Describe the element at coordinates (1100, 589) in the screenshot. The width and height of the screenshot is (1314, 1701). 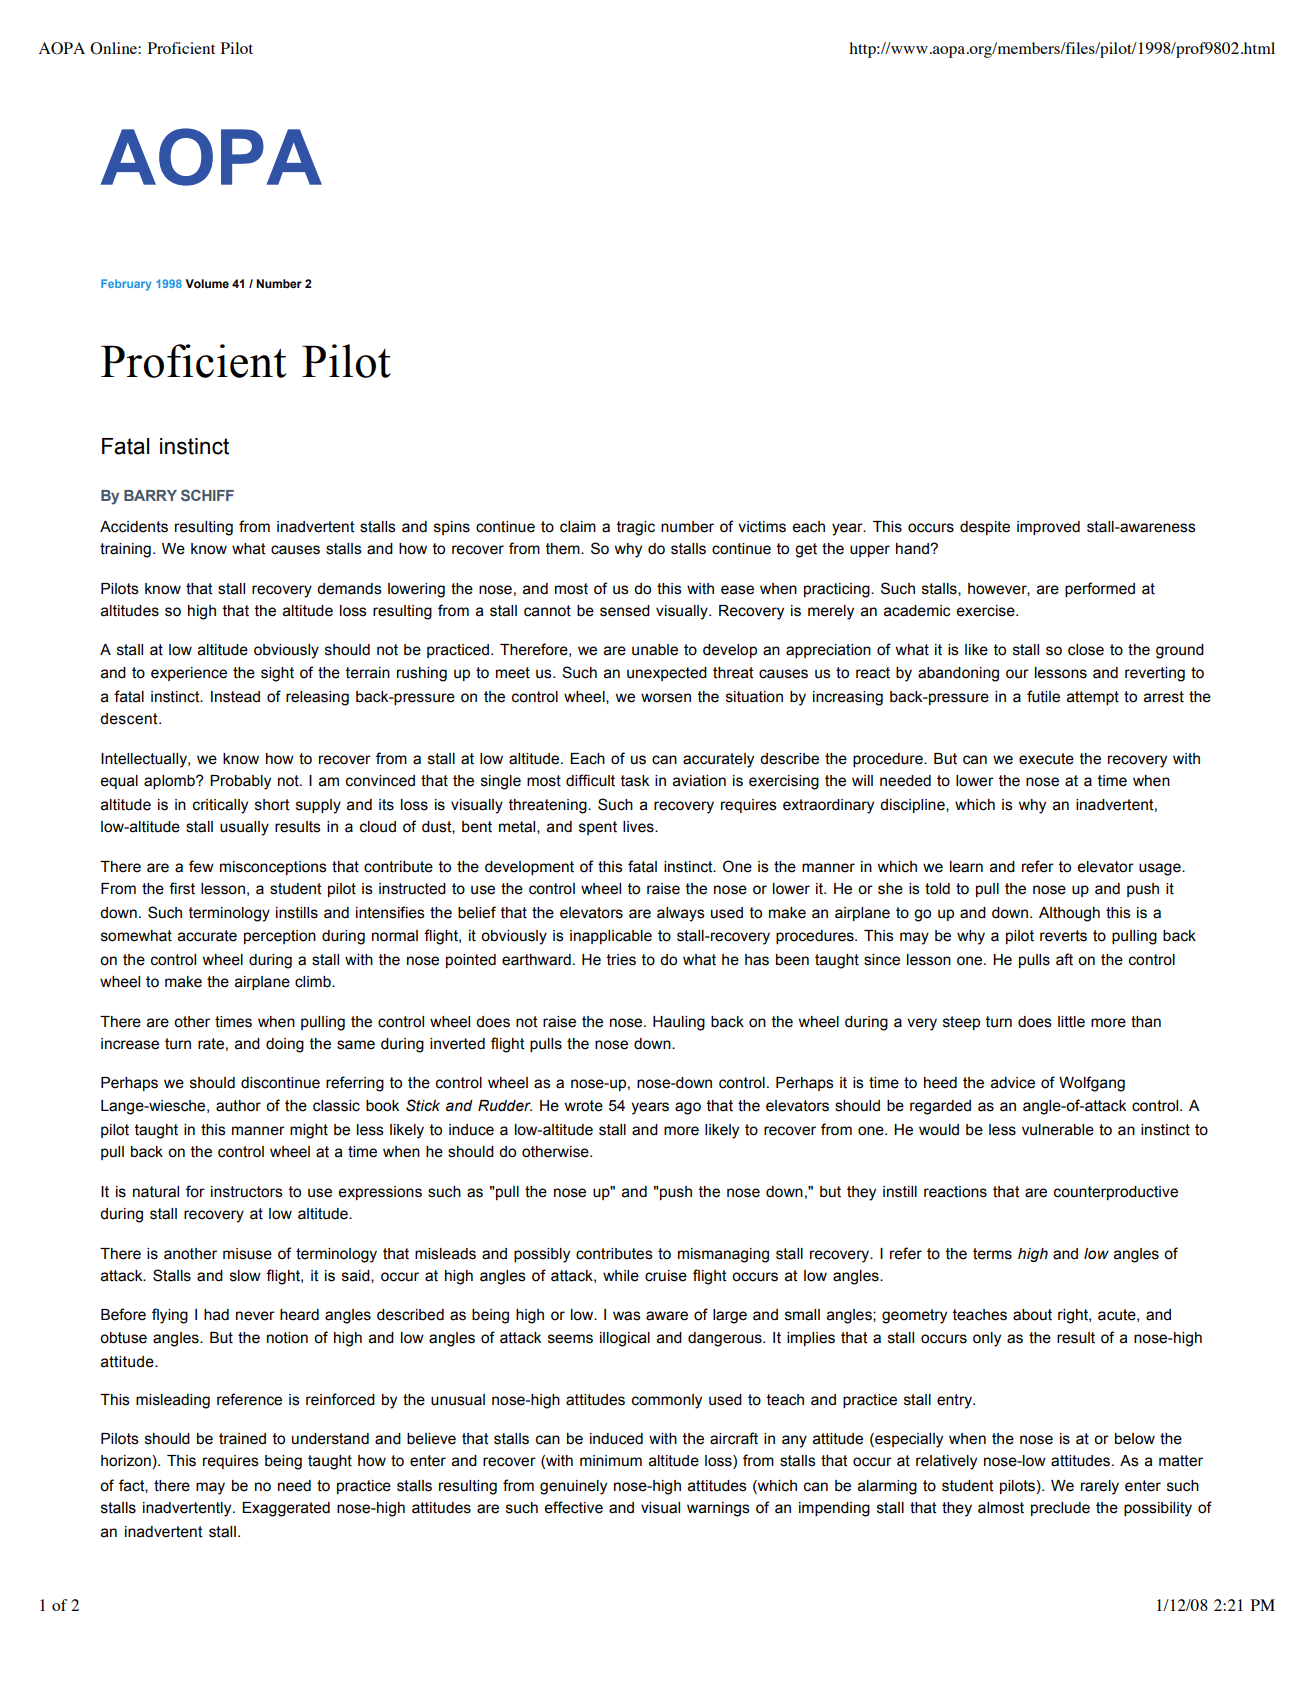
I see `performed` at that location.
